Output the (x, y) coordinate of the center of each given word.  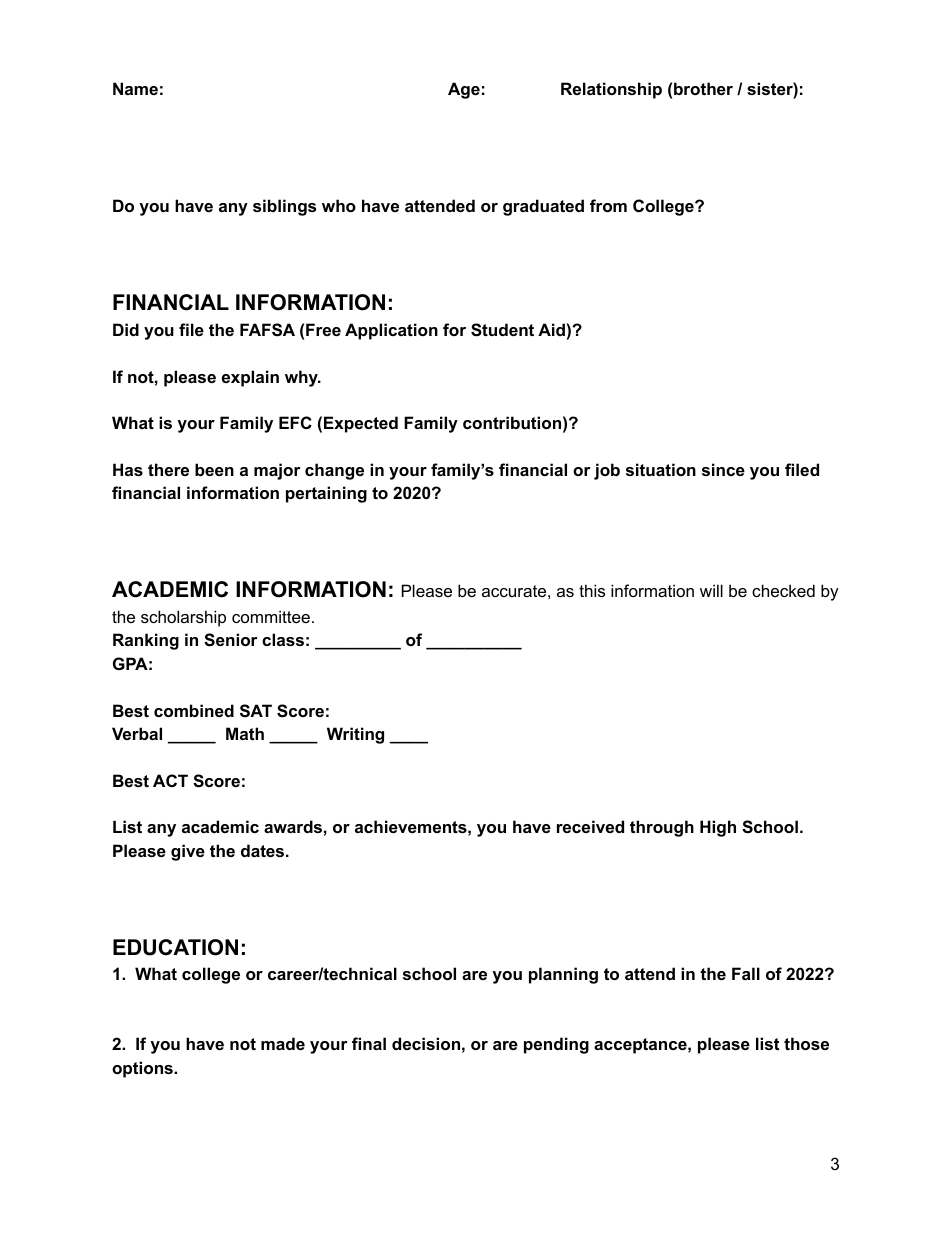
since (723, 469)
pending (556, 1045)
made (283, 1043)
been (214, 469)
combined (194, 710)
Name (135, 88)
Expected (361, 424)
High (718, 828)
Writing (355, 735)
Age (464, 90)
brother (703, 88)
